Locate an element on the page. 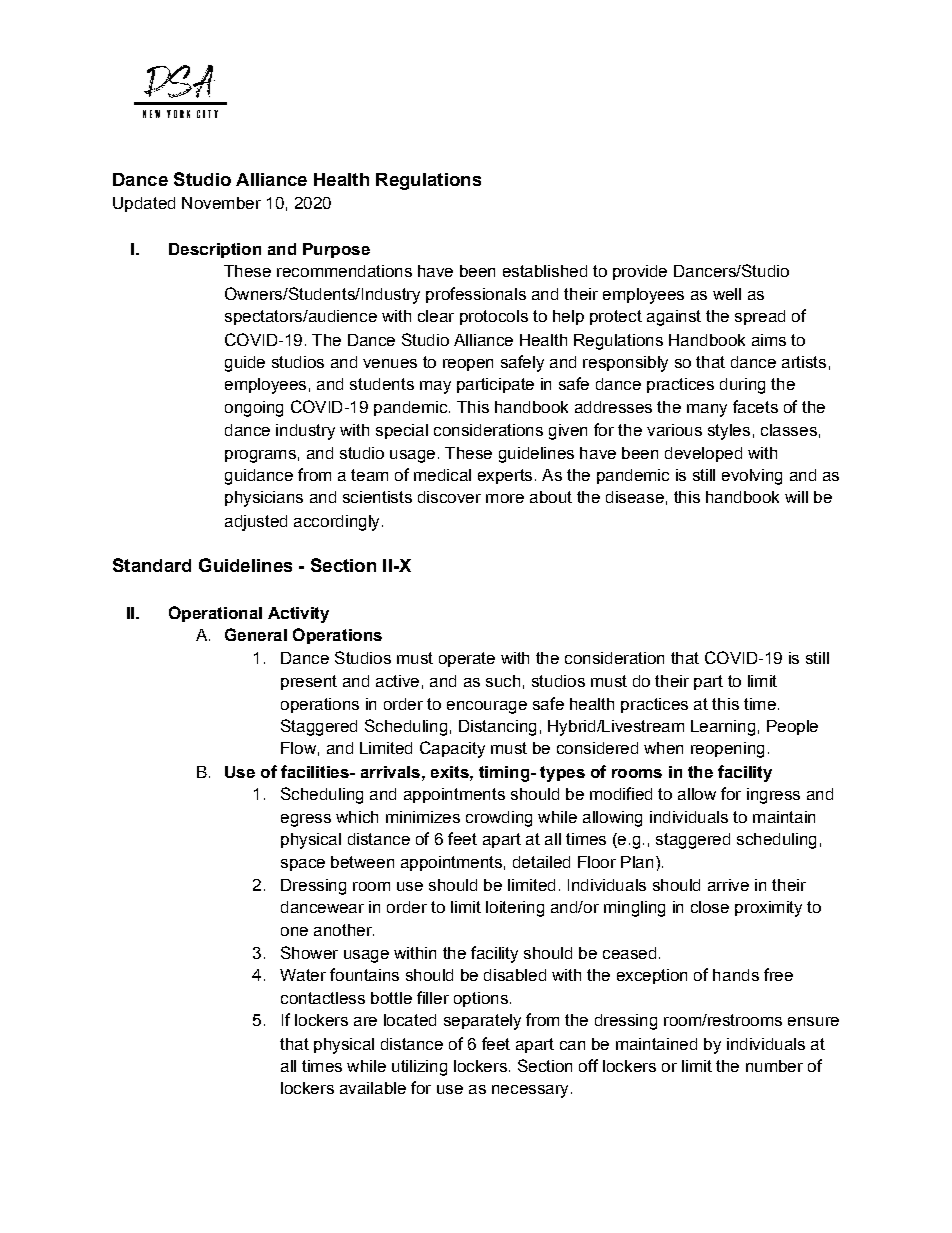  well is located at coordinates (727, 294).
